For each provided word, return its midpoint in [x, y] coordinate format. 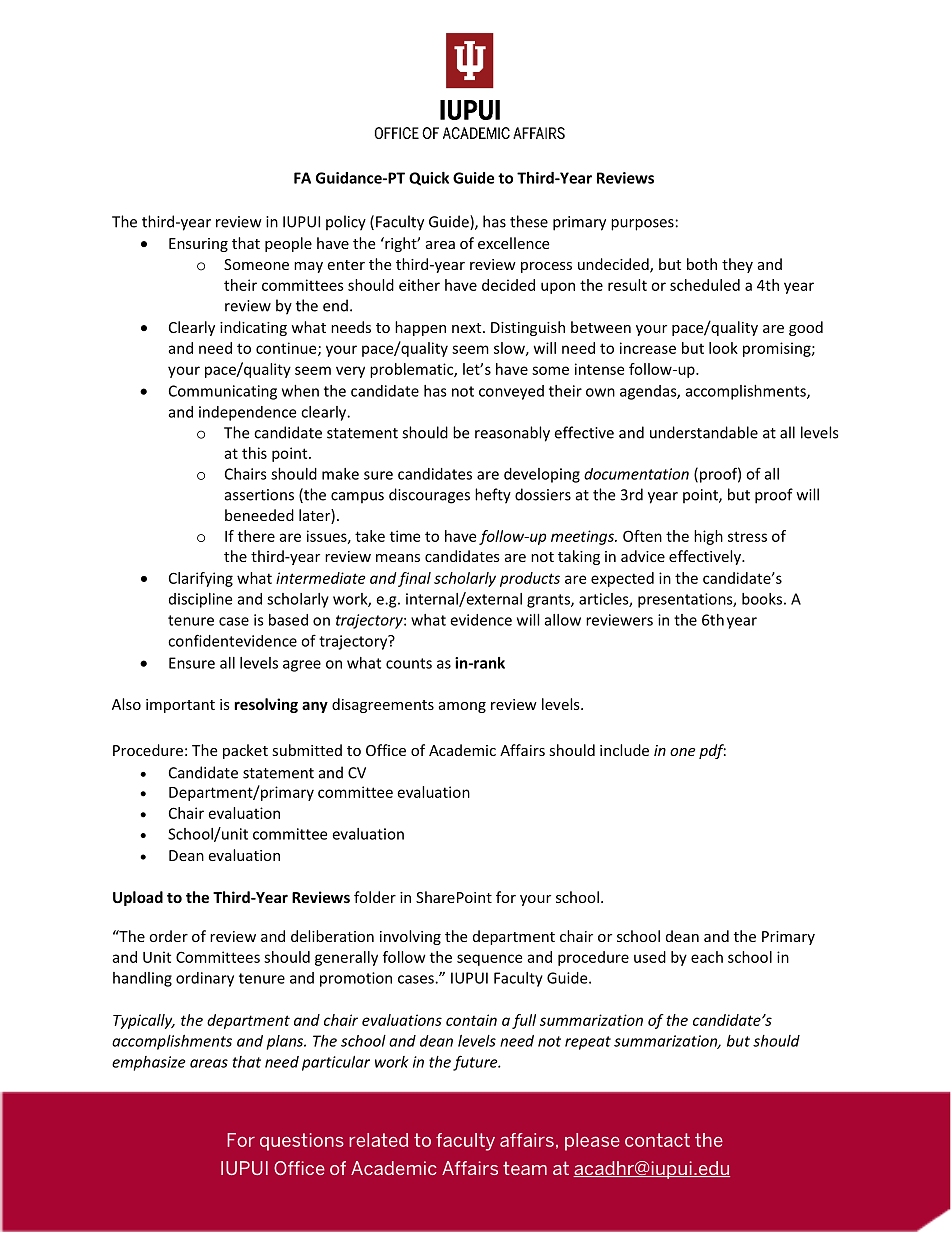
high [708, 537]
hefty [493, 496]
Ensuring [198, 245]
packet [245, 751]
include [624, 750]
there [256, 536]
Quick [429, 179]
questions [302, 1142]
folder [375, 897]
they [737, 265]
